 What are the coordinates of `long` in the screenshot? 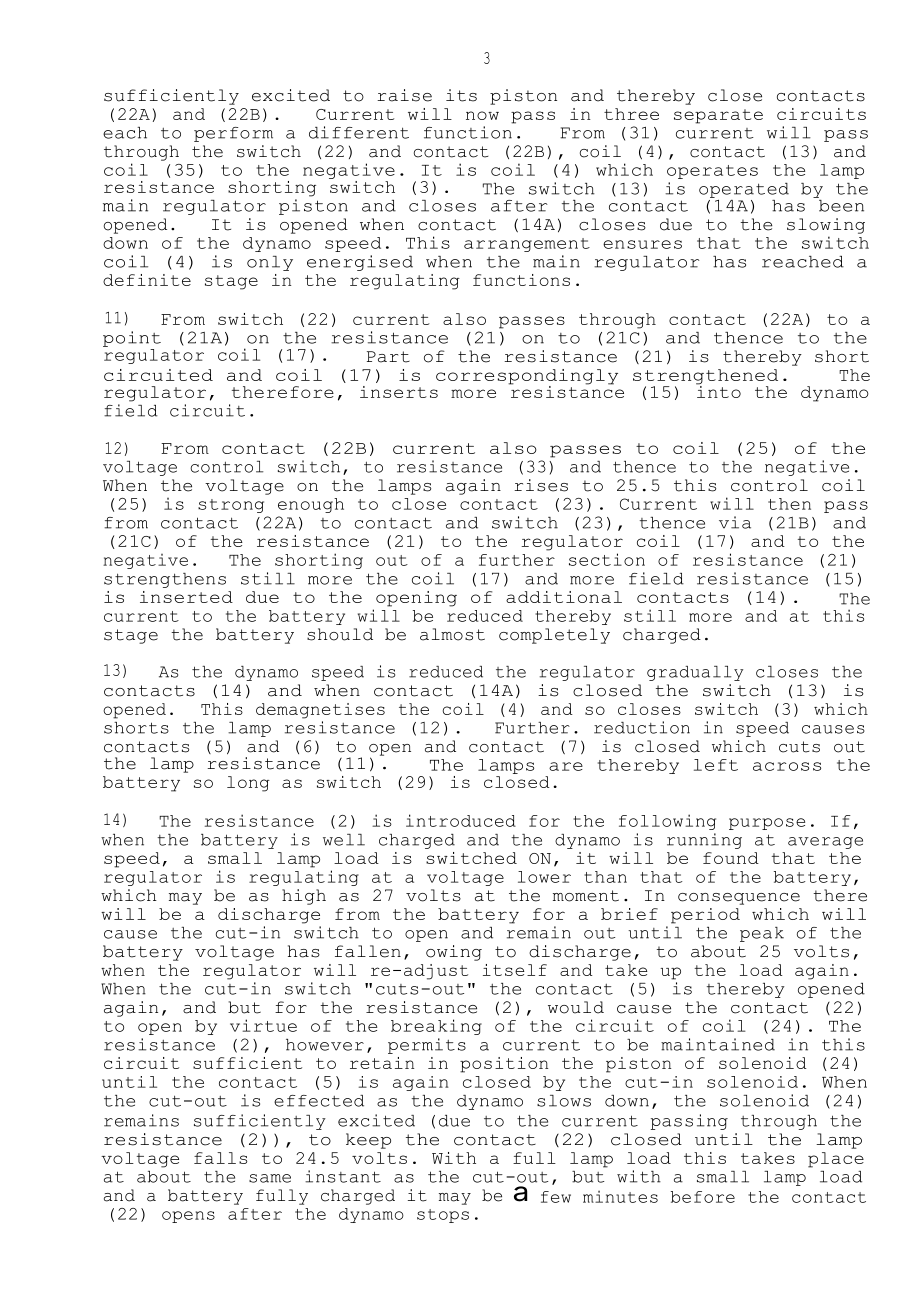 It's located at (248, 784).
